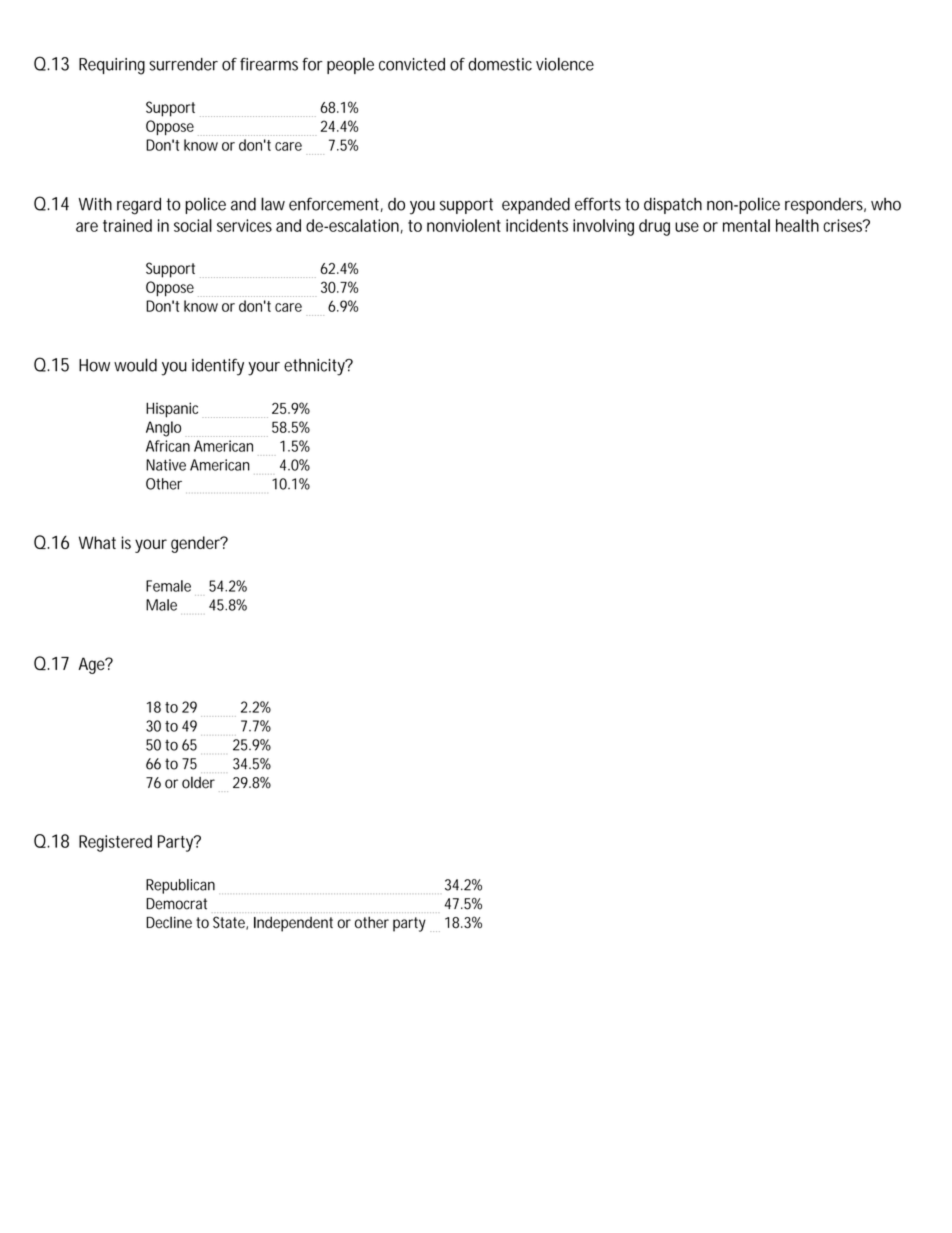  Describe the element at coordinates (825, 206) in the image. I see `responders` at that location.
